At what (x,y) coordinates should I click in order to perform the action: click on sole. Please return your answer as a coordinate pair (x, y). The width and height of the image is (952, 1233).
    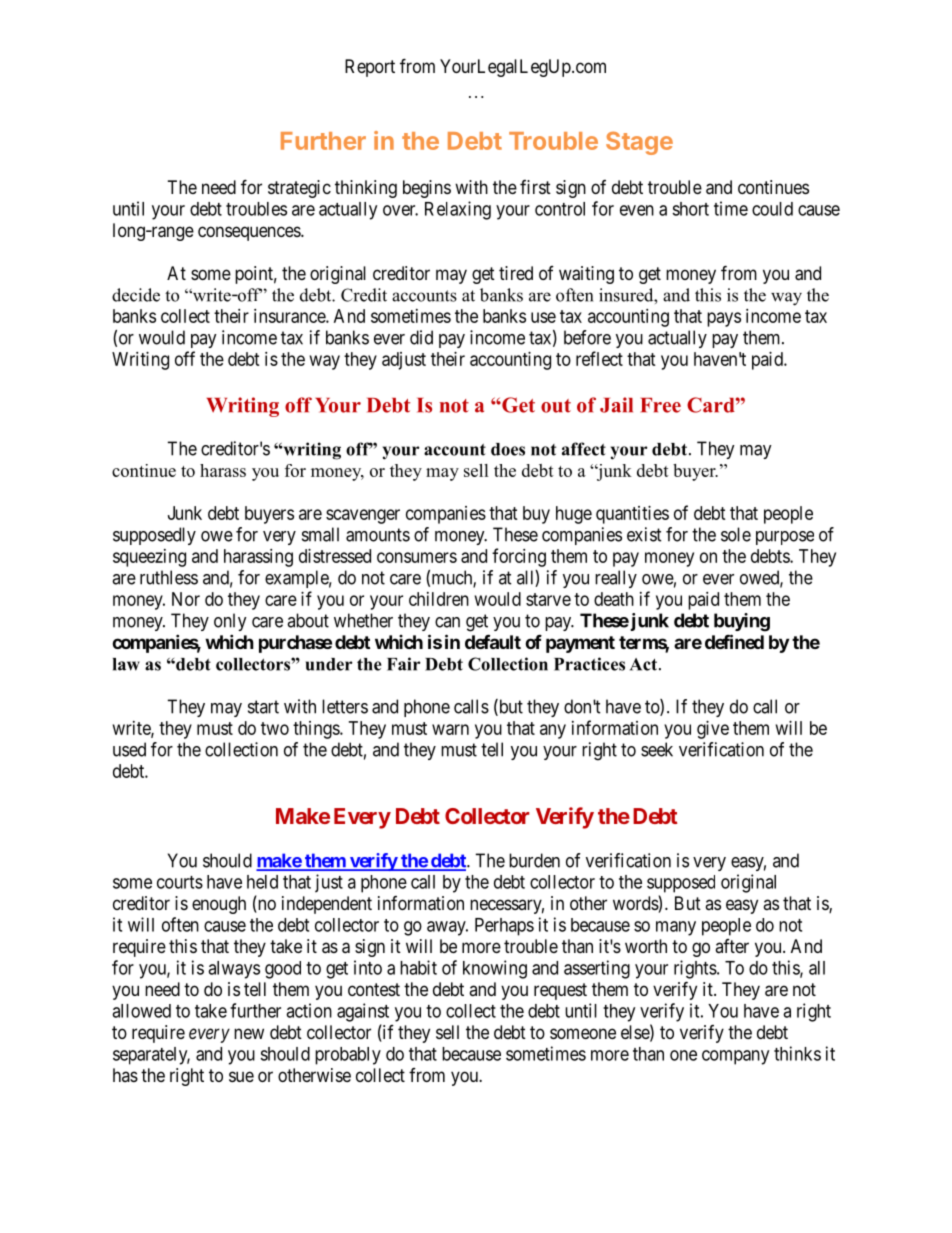
    Looking at the image, I should click on (736, 534).
